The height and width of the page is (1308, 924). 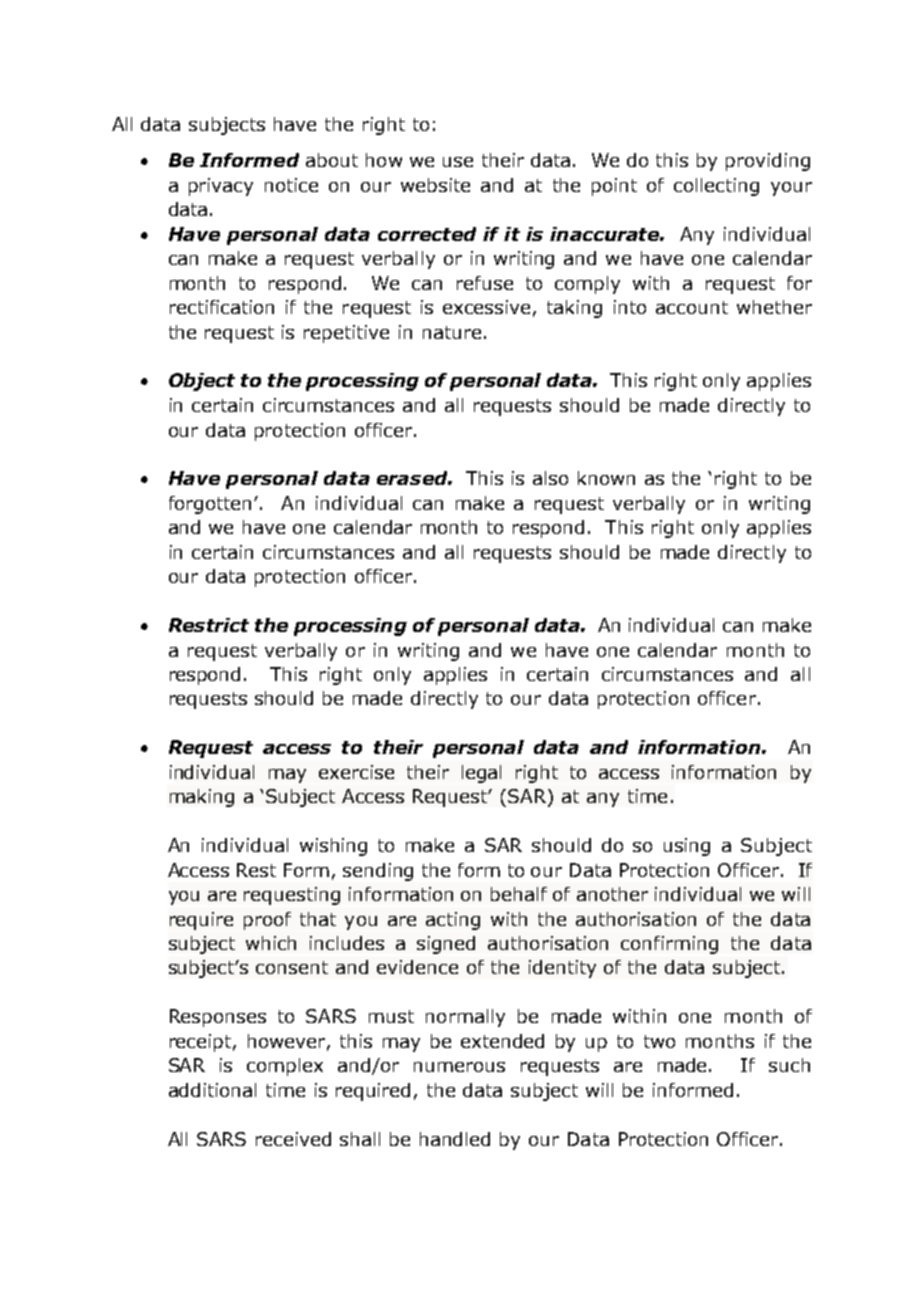 What do you see at coordinates (716, 187) in the page?
I see `collecting` at bounding box center [716, 187].
